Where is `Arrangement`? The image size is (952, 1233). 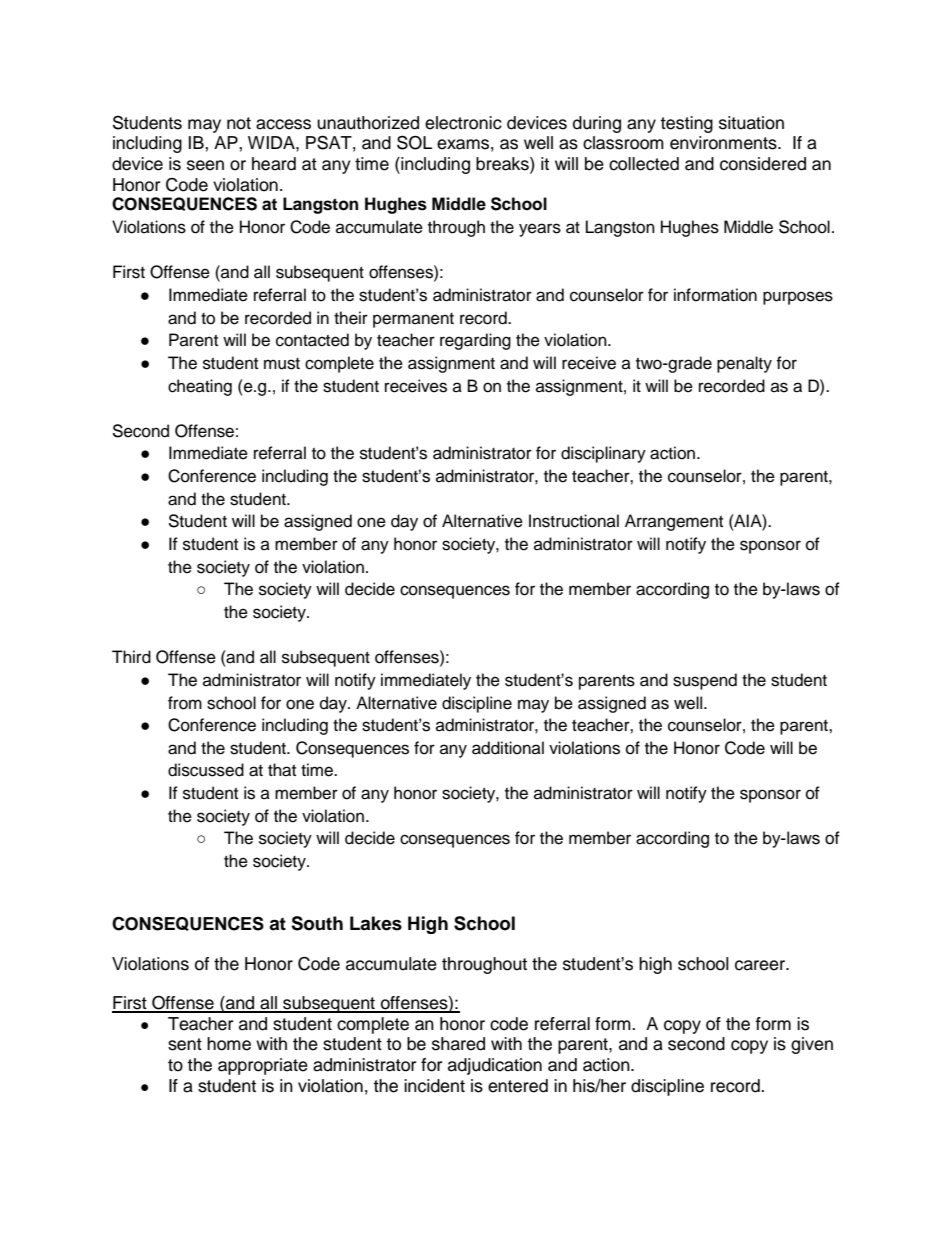 Arrangement is located at coordinates (674, 522).
